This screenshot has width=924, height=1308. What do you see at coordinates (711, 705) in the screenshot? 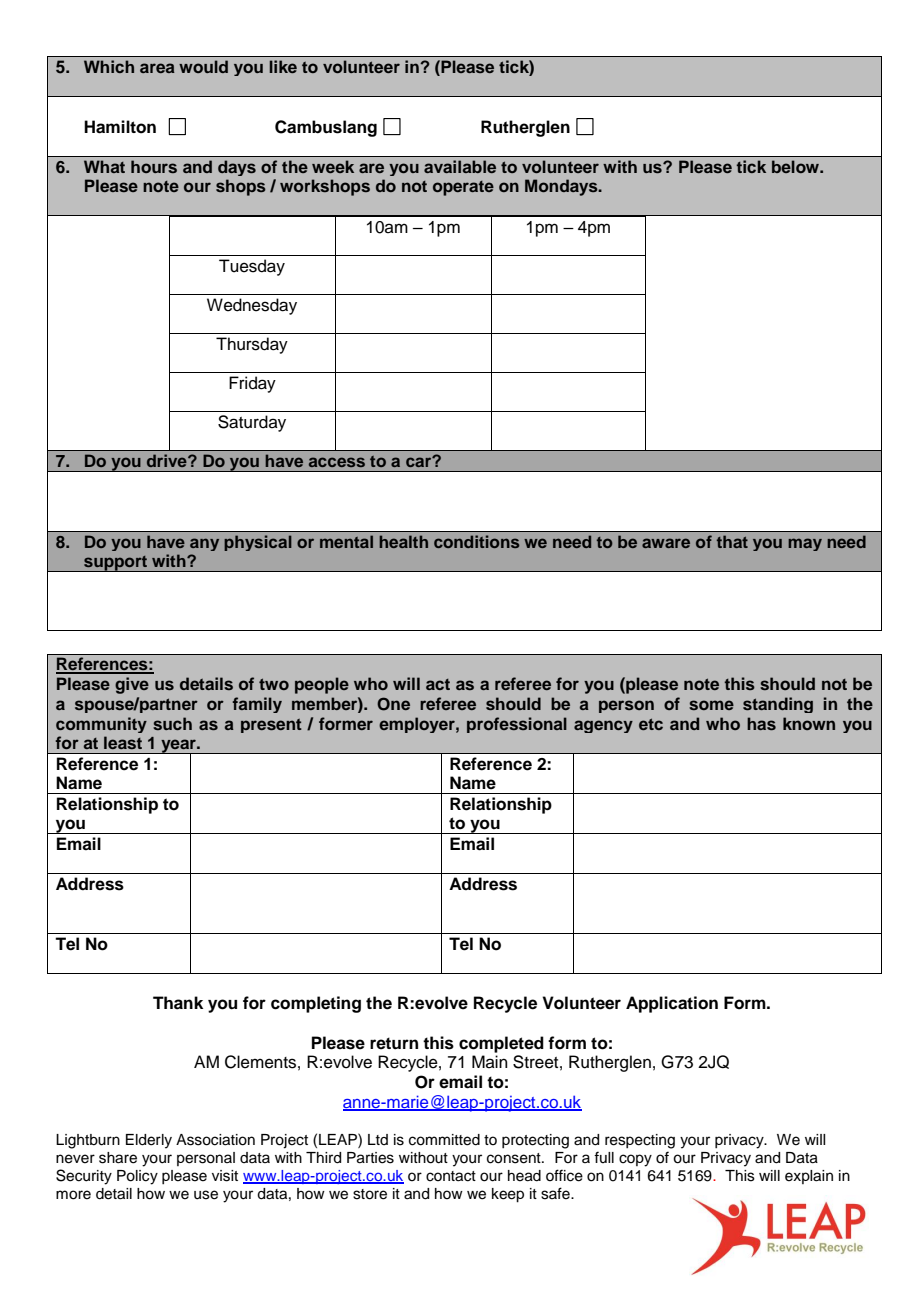
I see `some` at bounding box center [711, 705].
